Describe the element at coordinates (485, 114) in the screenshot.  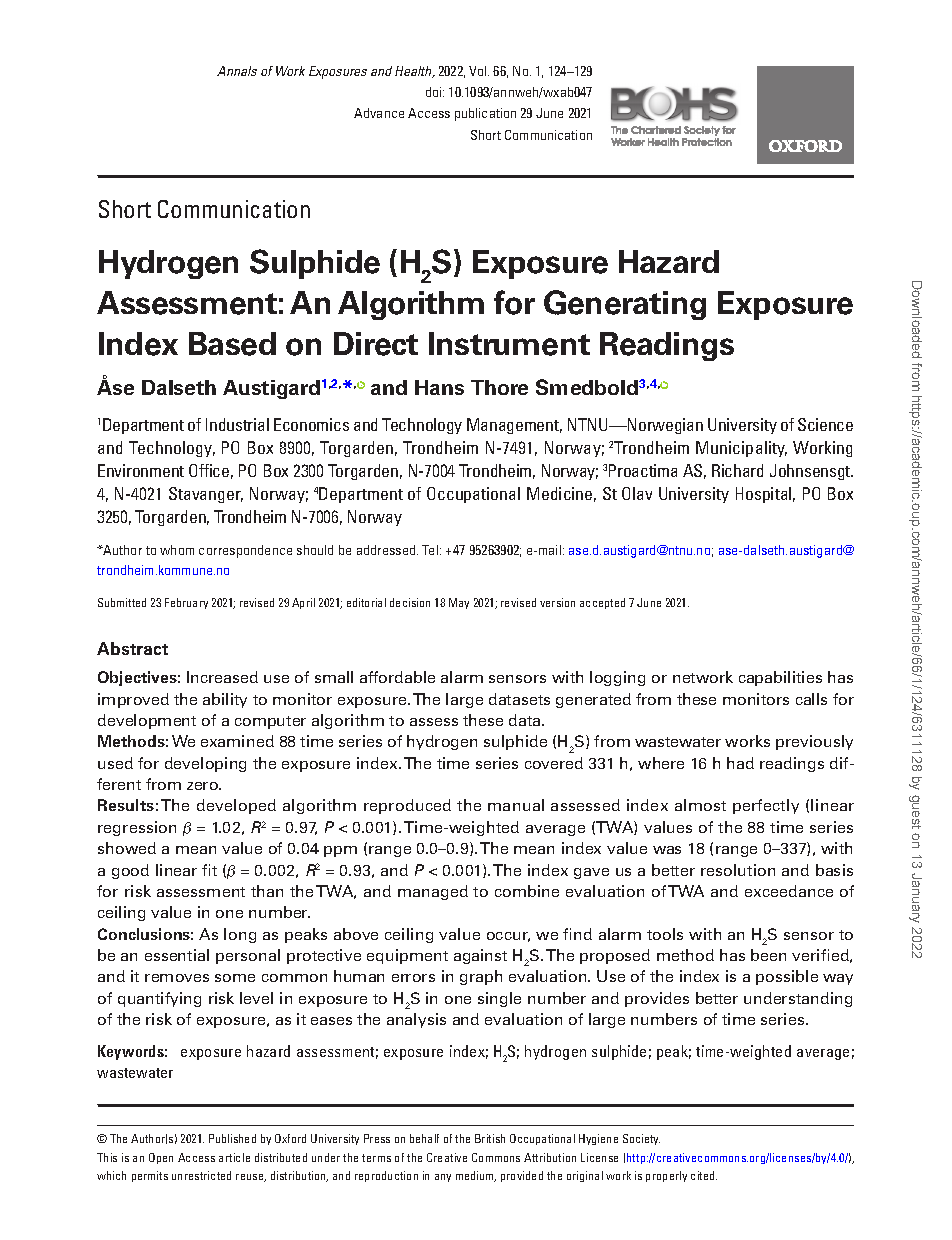
I see `publication` at that location.
